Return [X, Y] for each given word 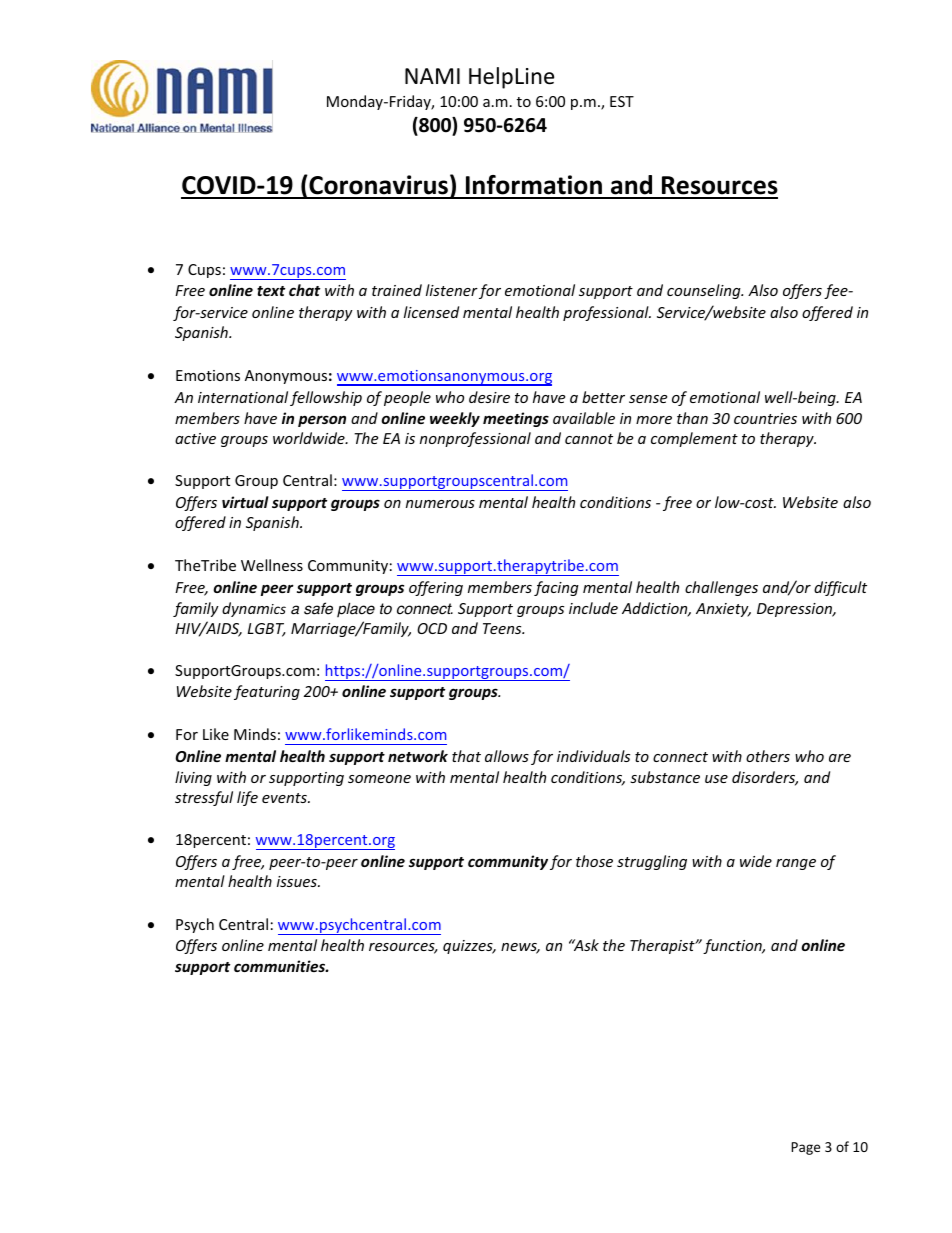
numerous [440, 504]
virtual [245, 502]
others [768, 756]
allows [507, 756]
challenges [721, 588]
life [247, 798]
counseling [705, 291]
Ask [585, 945]
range [796, 864]
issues [298, 881]
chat [304, 290]
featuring [267, 692]
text [271, 291]
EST [622, 101]
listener [452, 290]
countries [765, 418]
